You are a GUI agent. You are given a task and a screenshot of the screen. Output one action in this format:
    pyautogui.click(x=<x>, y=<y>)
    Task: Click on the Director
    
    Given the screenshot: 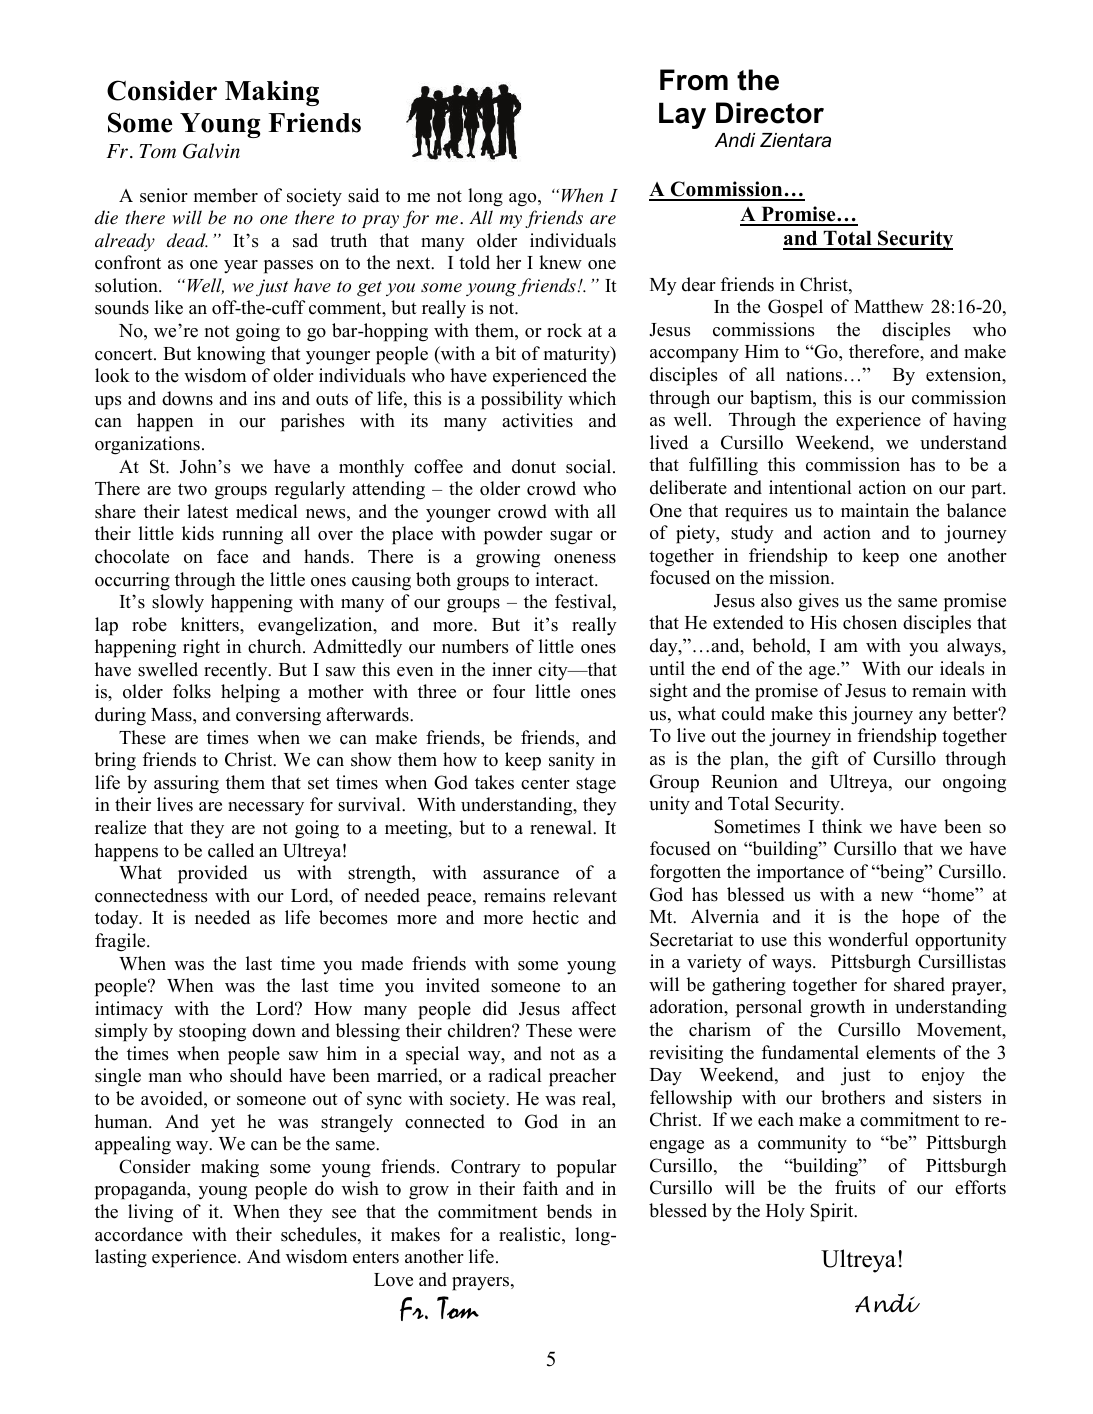 What is the action you would take?
    pyautogui.click(x=770, y=113)
